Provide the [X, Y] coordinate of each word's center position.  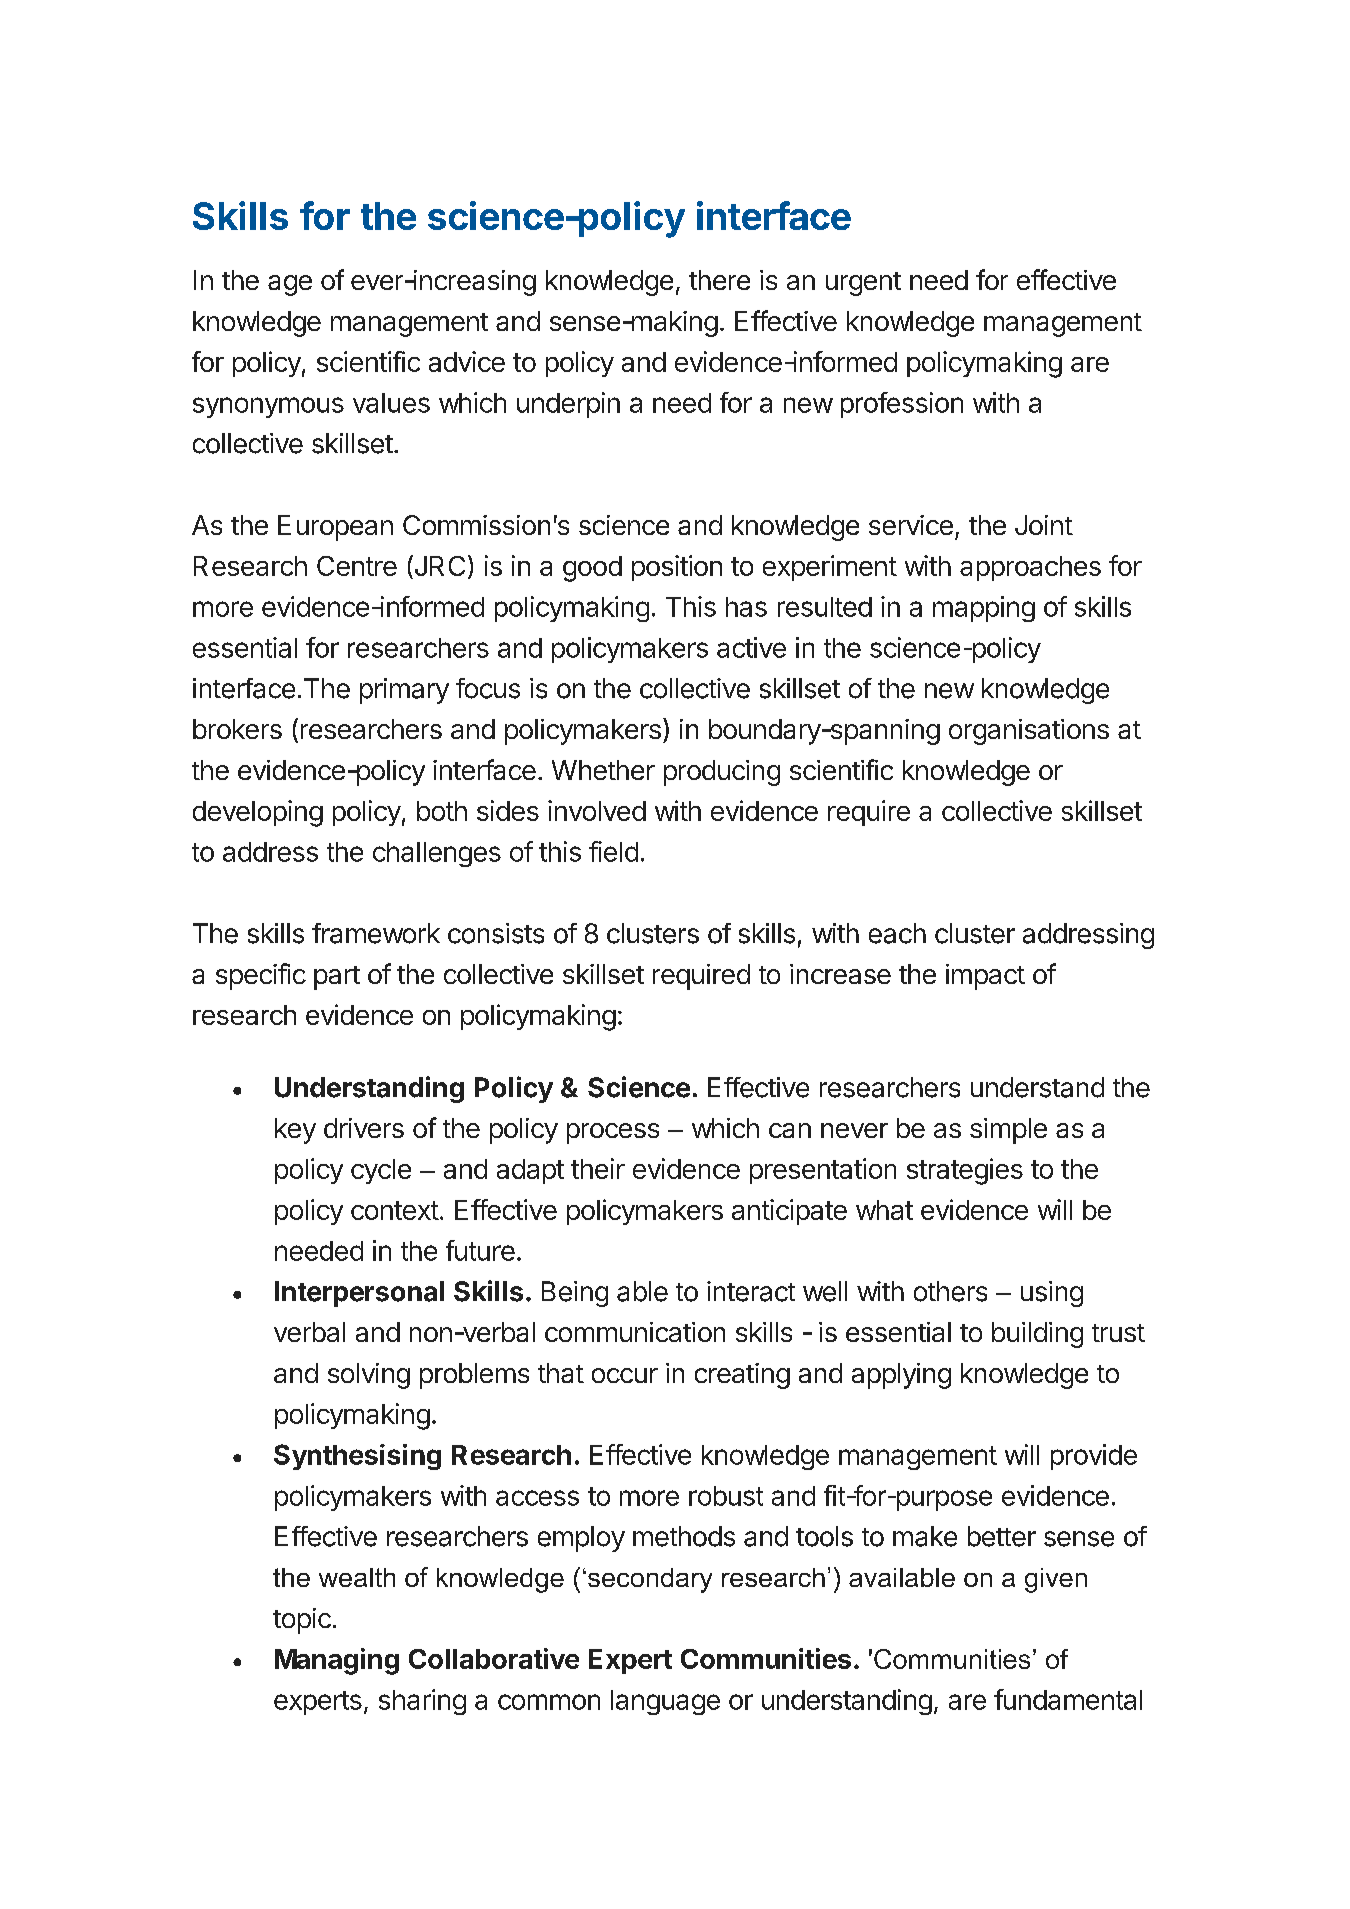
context [395, 1210]
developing [258, 813]
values [391, 403]
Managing [337, 1661]
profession [902, 405]
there [719, 280]
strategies [965, 1171]
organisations [1029, 732]
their [598, 1168]
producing [722, 773]
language [665, 1702]
